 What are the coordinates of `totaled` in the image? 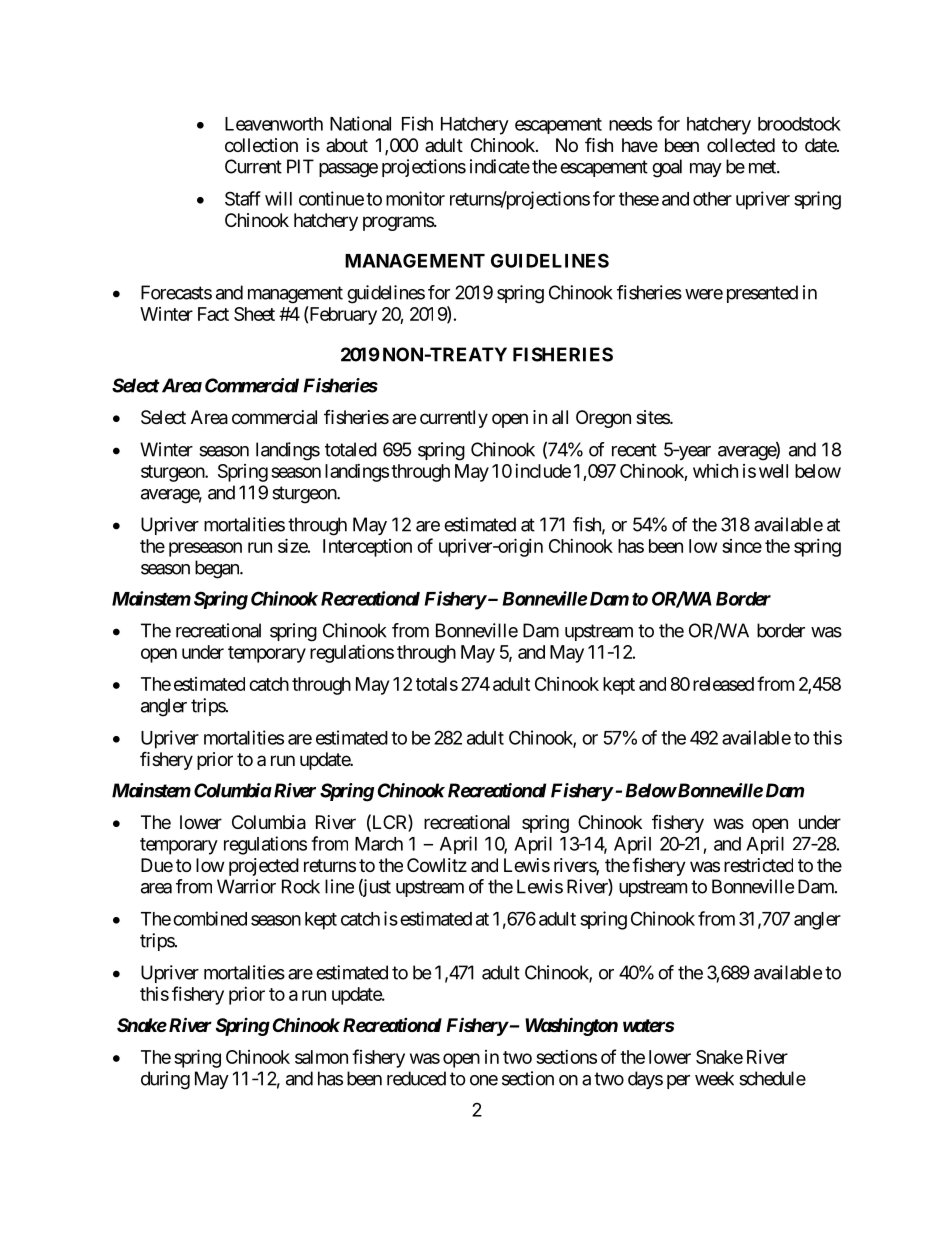 It's located at (351, 449).
